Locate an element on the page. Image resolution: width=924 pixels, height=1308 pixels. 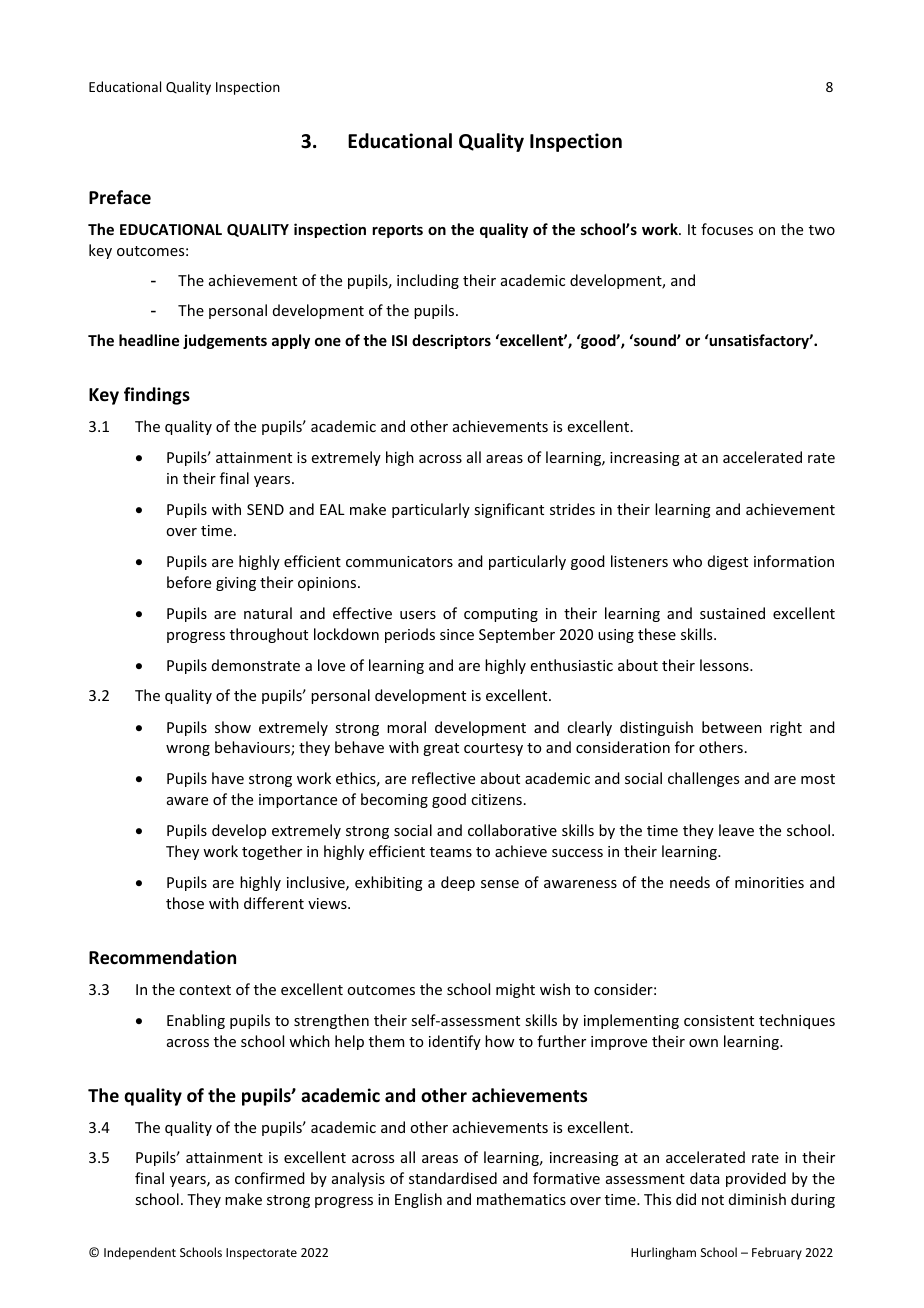
digest is located at coordinates (728, 562).
